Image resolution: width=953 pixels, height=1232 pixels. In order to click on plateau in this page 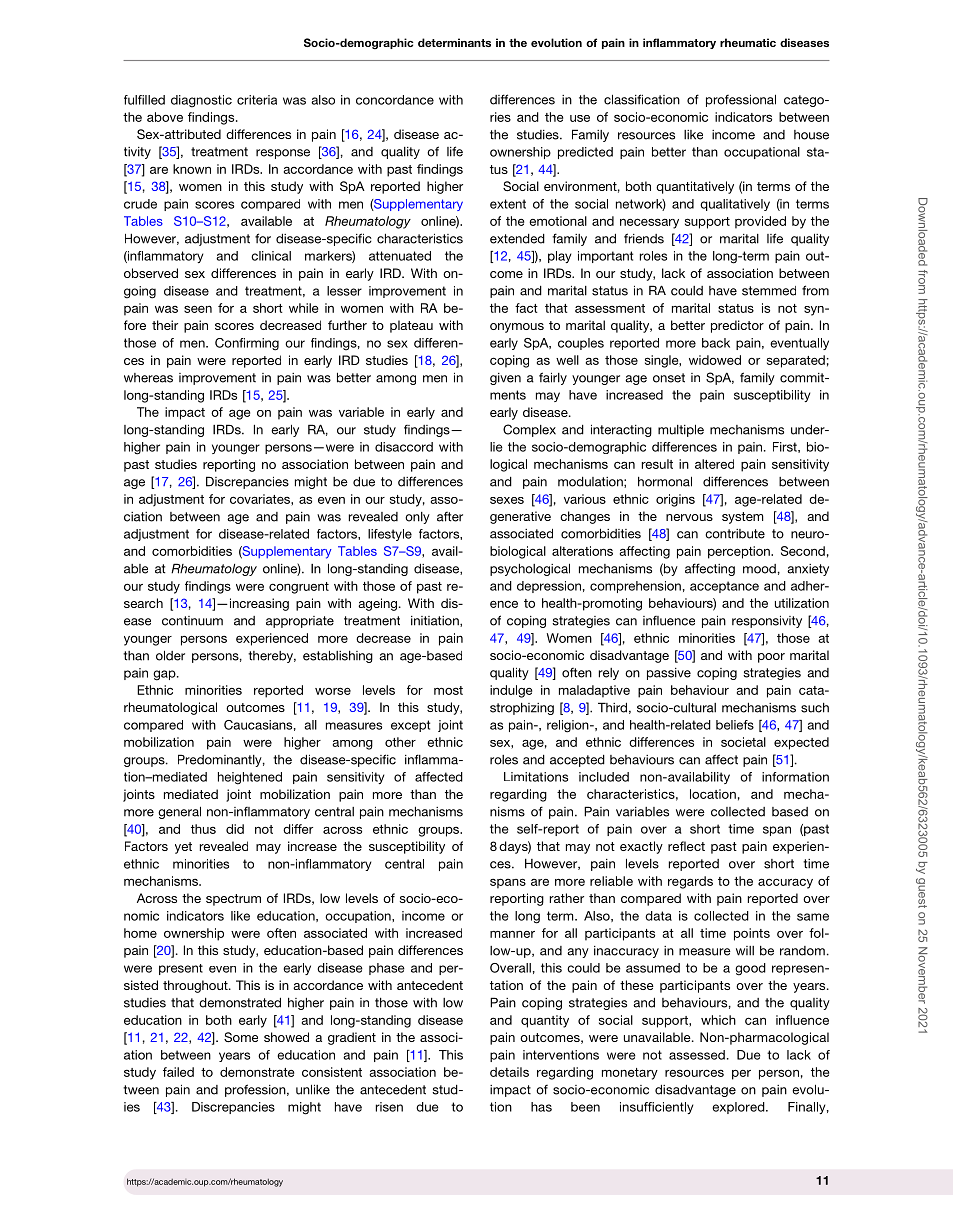, I will do `click(411, 326)`.
